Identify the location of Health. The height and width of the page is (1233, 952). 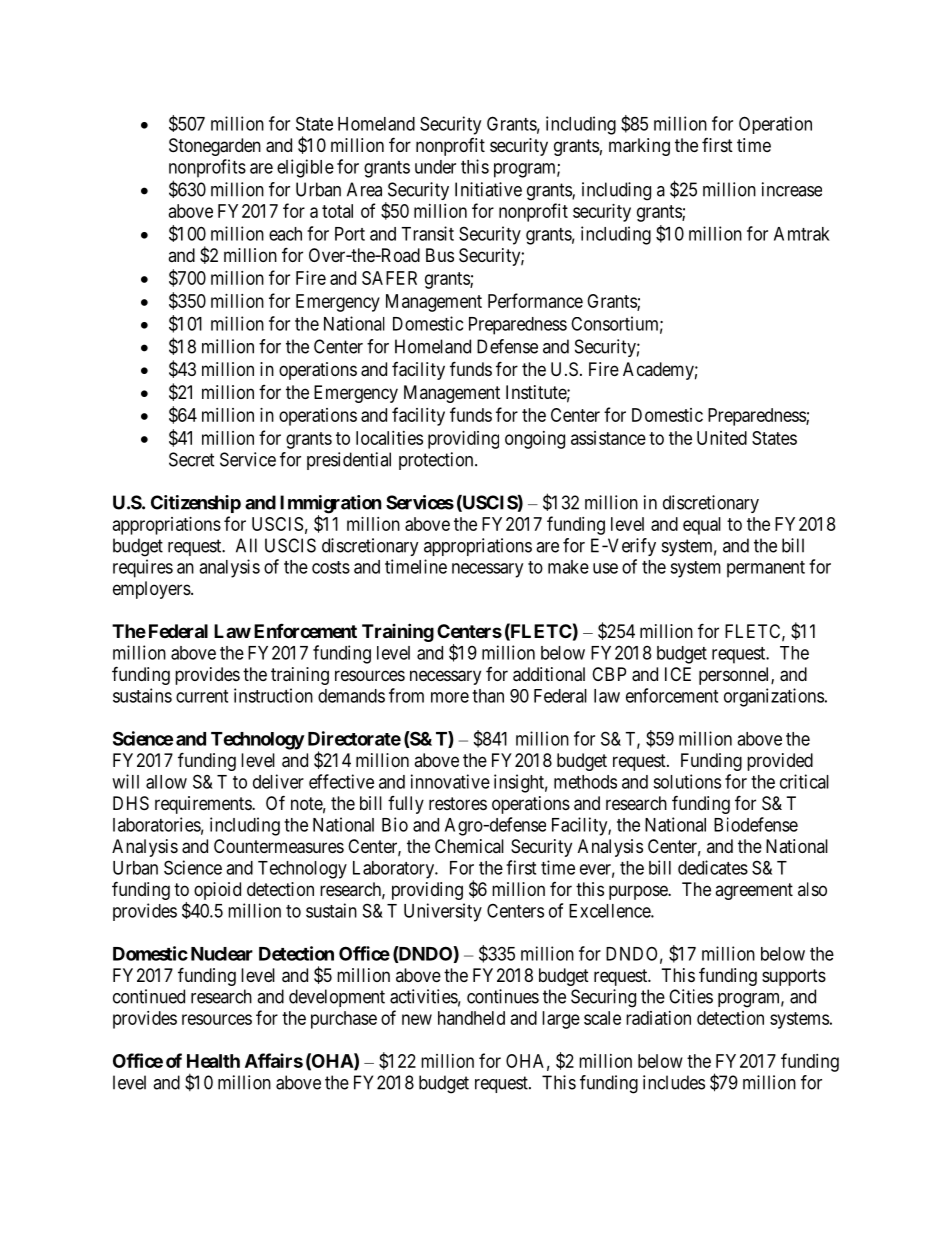
(213, 1061).
